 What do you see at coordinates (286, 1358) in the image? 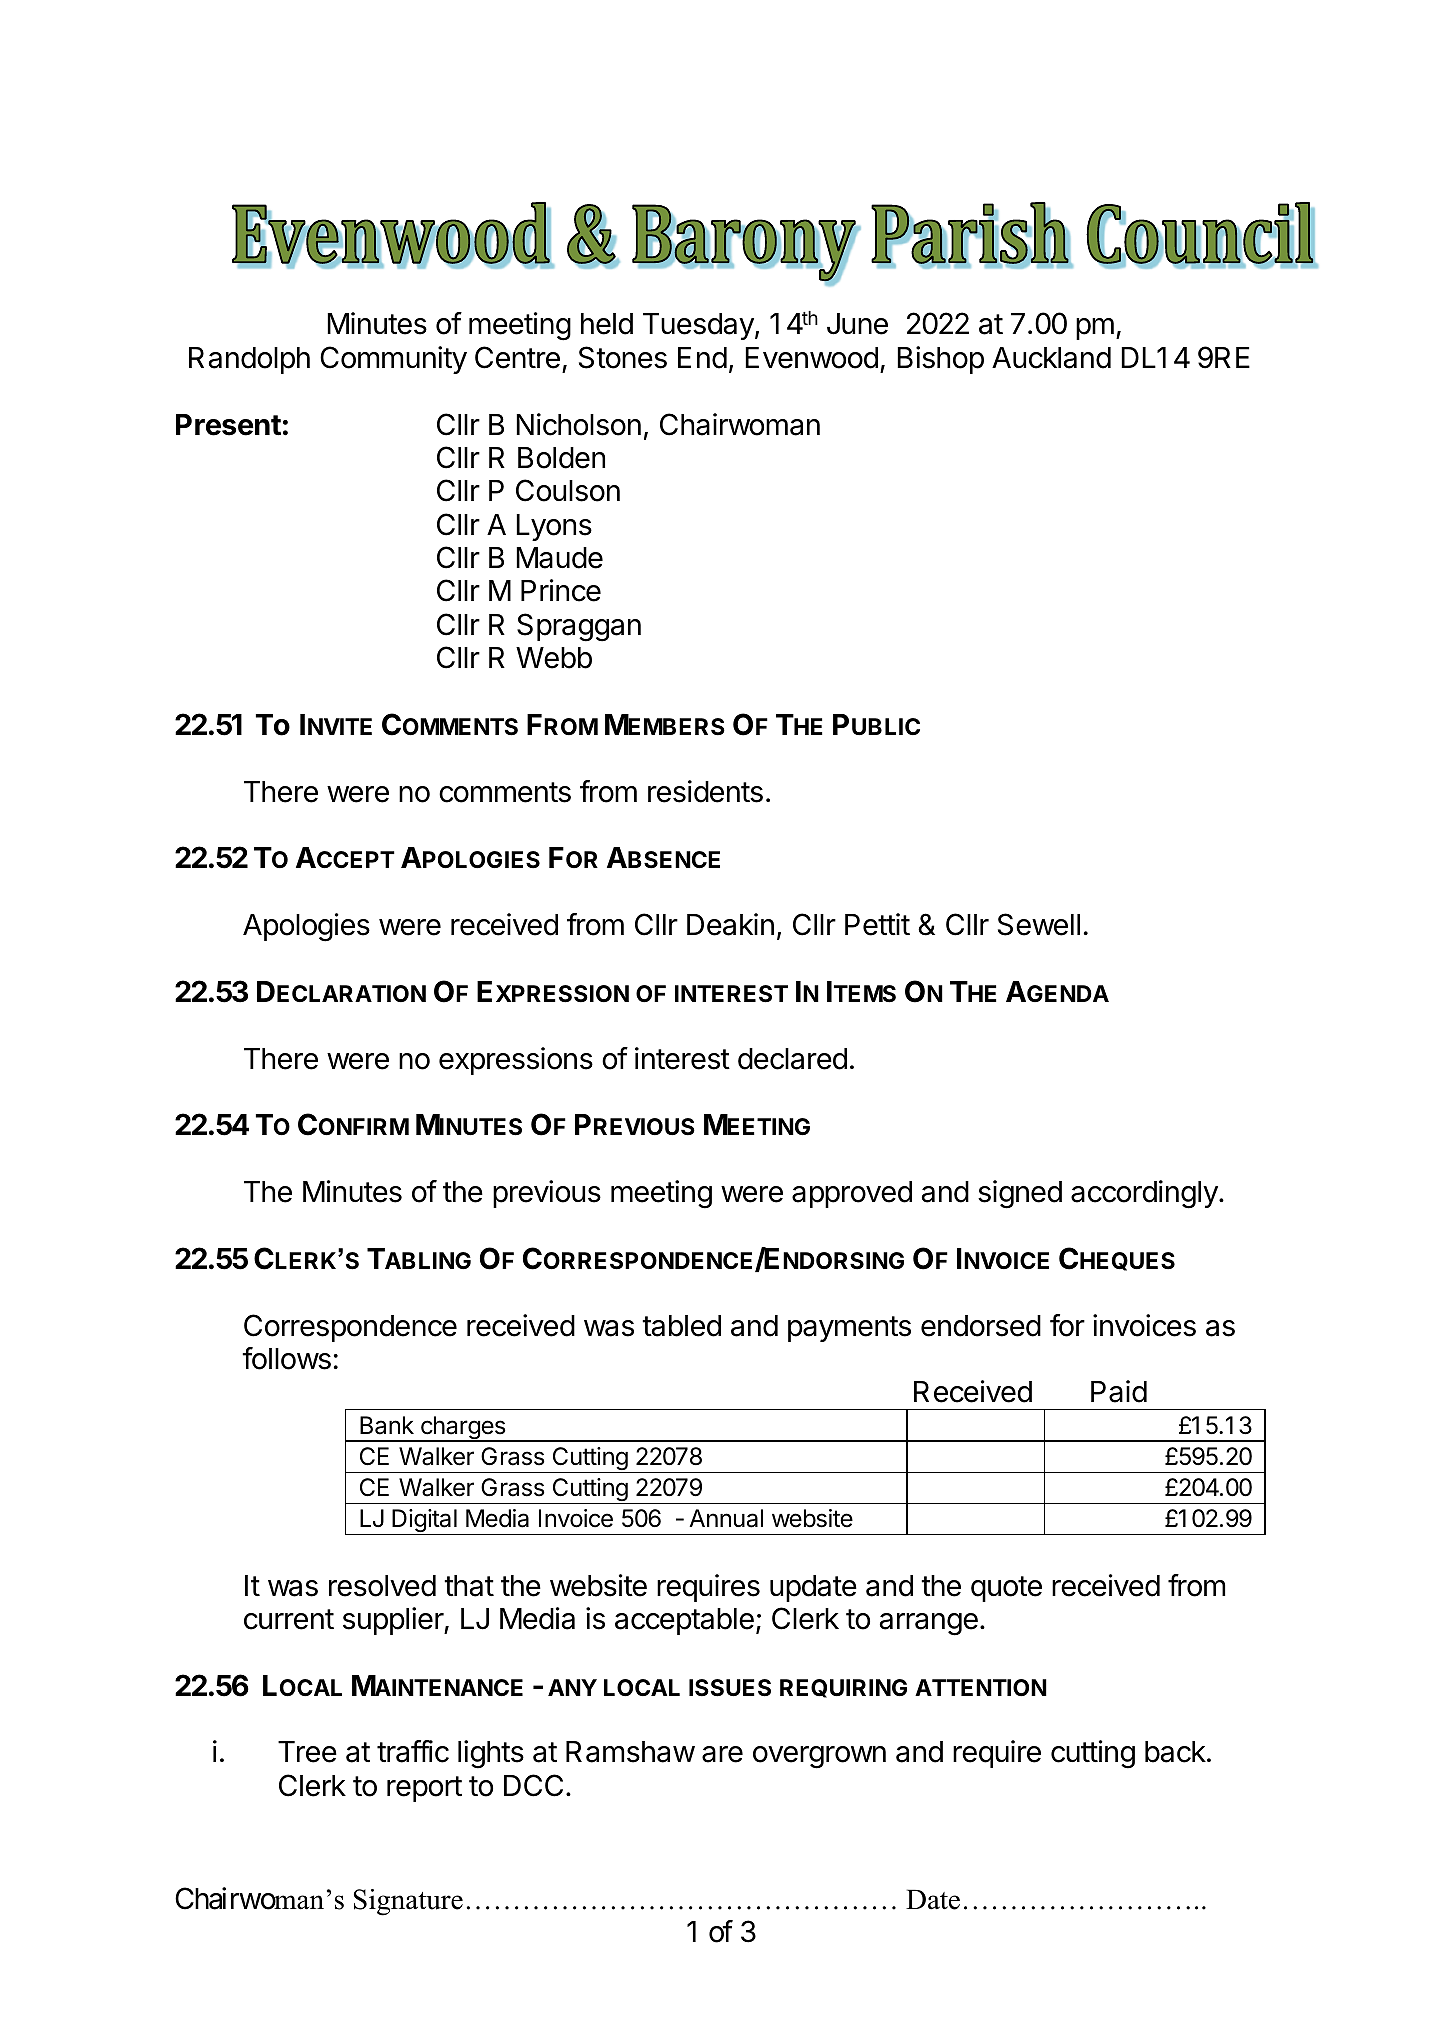
I see `follows` at bounding box center [286, 1358].
